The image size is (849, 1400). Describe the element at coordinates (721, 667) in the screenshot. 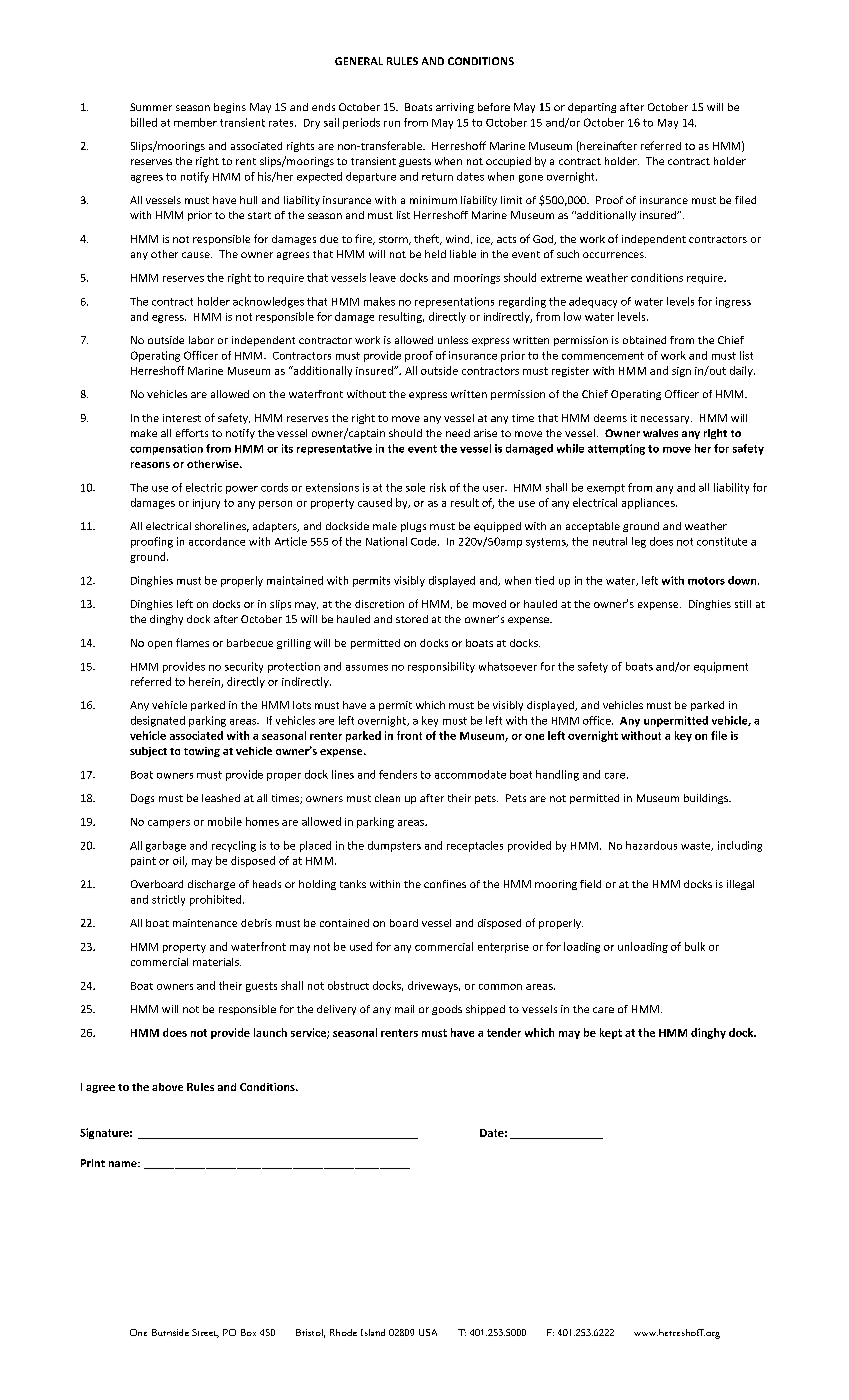

I see `equipment` at that location.
